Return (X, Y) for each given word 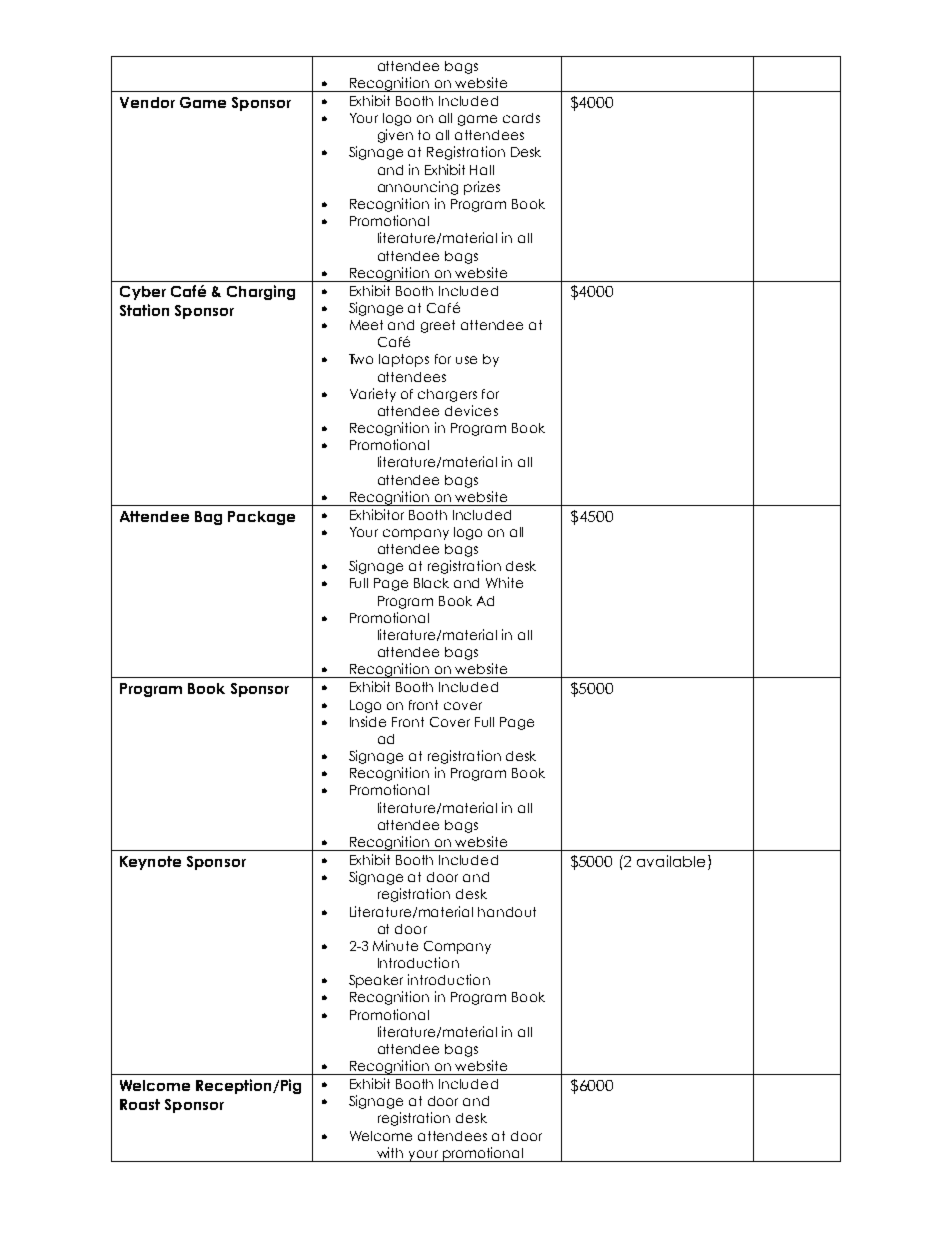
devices (471, 410)
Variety (373, 395)
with (390, 1152)
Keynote (150, 863)
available (671, 861)
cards (521, 118)
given (395, 136)
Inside (368, 721)
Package (261, 518)
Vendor (147, 102)
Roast (140, 1104)
